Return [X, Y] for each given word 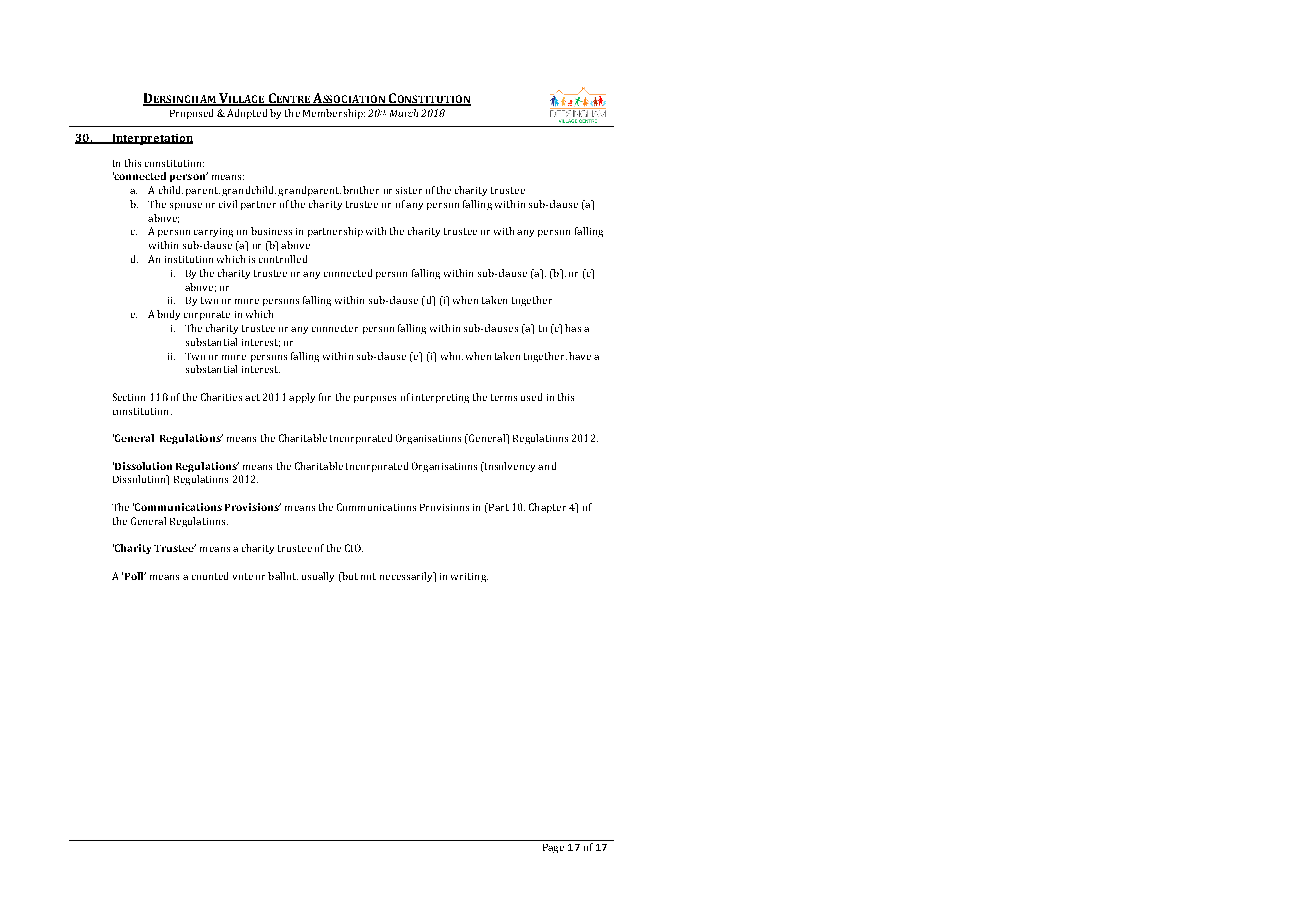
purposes [375, 399]
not [368, 576]
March [404, 113]
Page [553, 848]
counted [210, 576]
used [531, 397]
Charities [221, 397]
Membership [334, 114]
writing [469, 577]
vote [243, 576]
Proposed [191, 114]
